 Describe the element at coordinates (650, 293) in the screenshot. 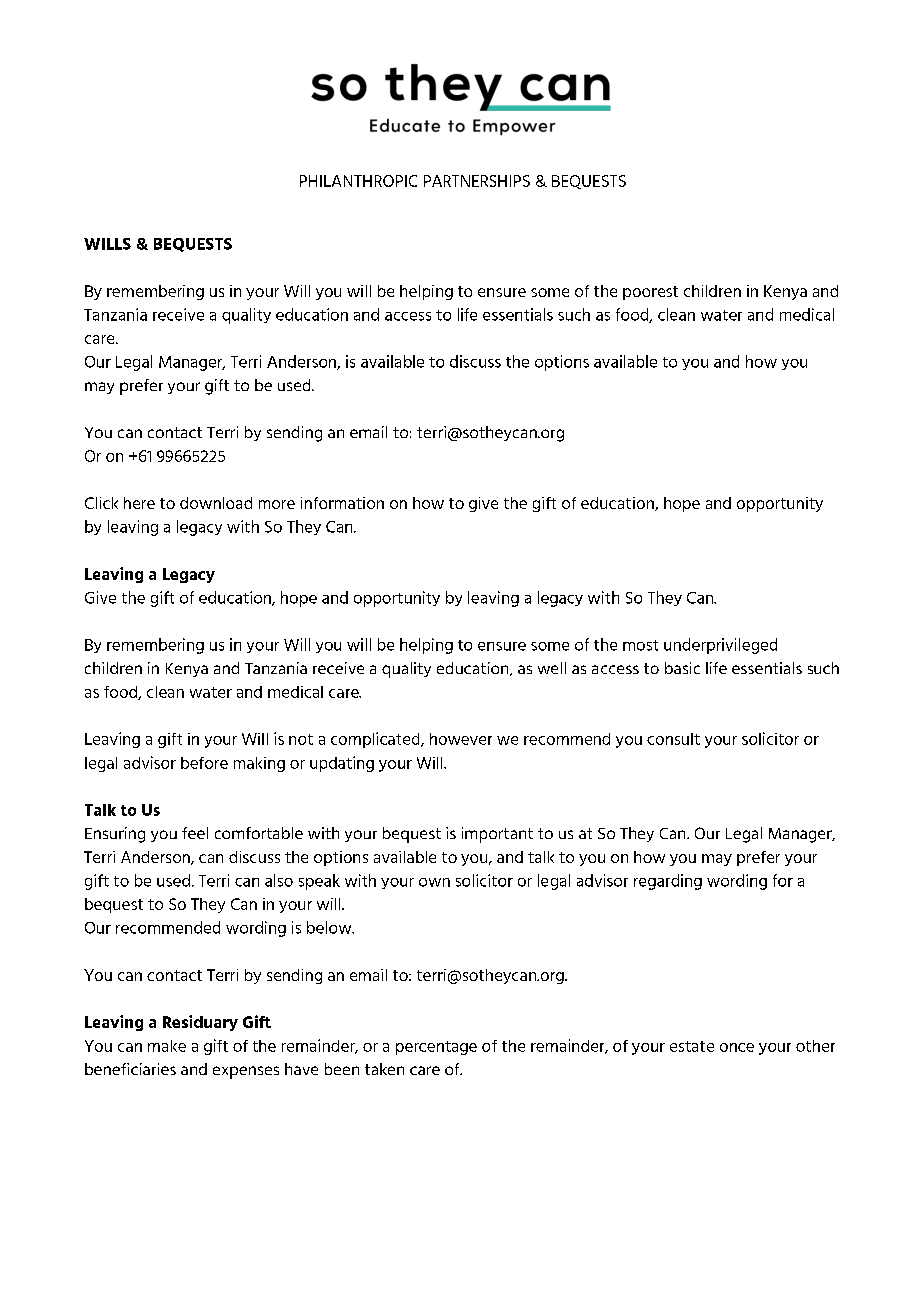

I see `poorest` at that location.
